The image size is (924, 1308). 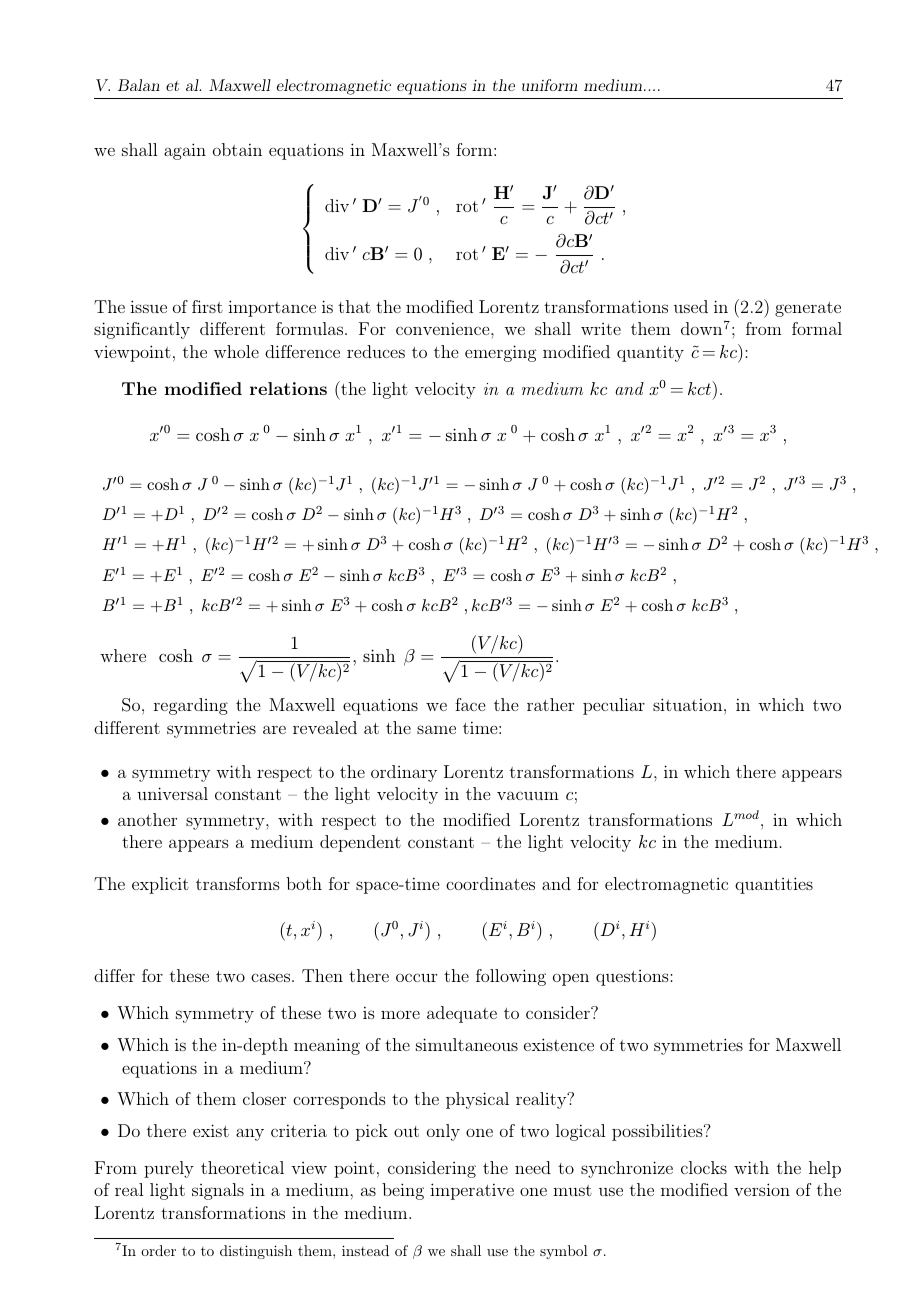 I want to click on signals, so click(x=218, y=1191).
